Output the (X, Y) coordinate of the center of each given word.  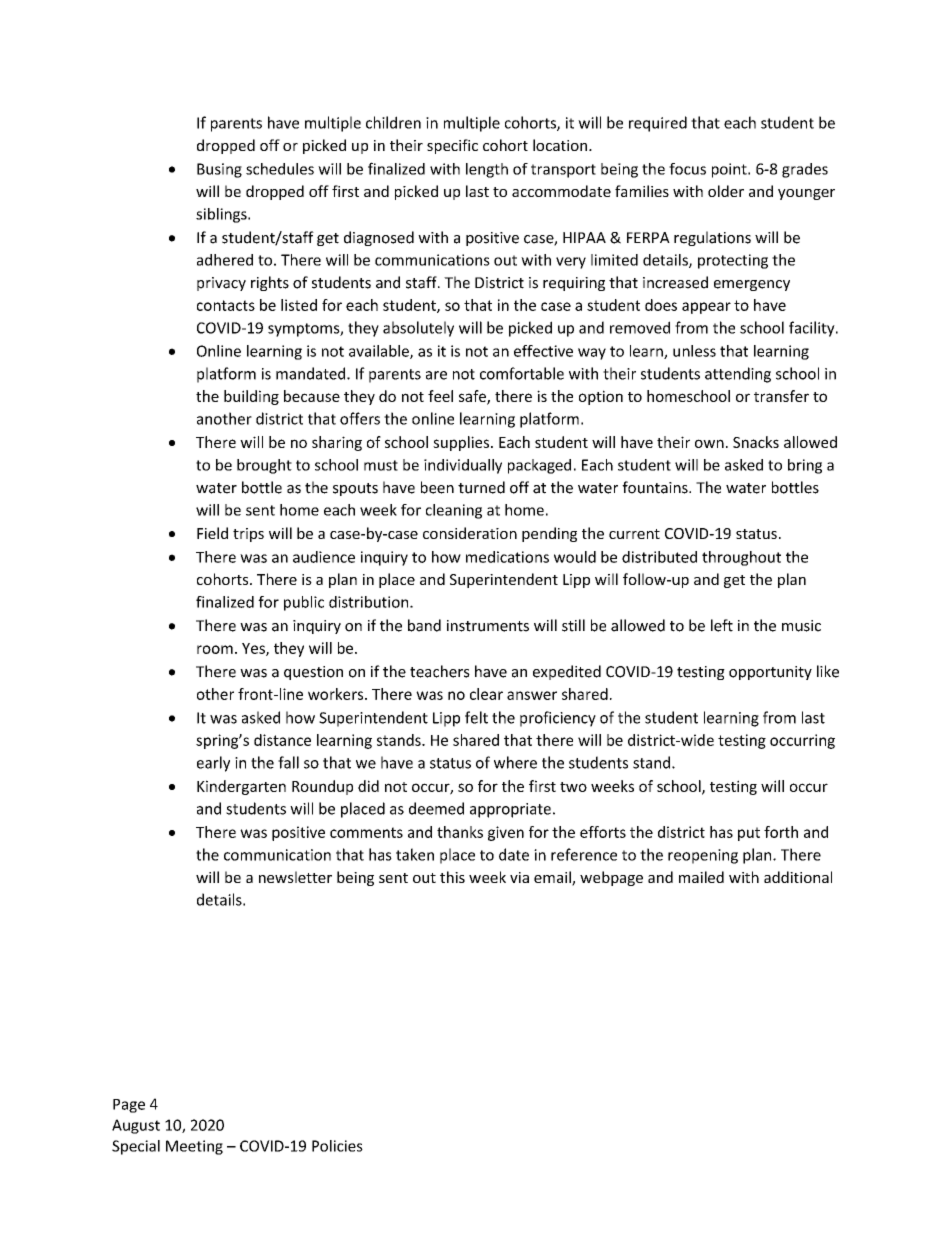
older (726, 191)
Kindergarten (241, 787)
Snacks (756, 442)
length (487, 170)
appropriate (510, 810)
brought (264, 466)
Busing (219, 170)
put (749, 834)
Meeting (194, 1147)
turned (481, 487)
